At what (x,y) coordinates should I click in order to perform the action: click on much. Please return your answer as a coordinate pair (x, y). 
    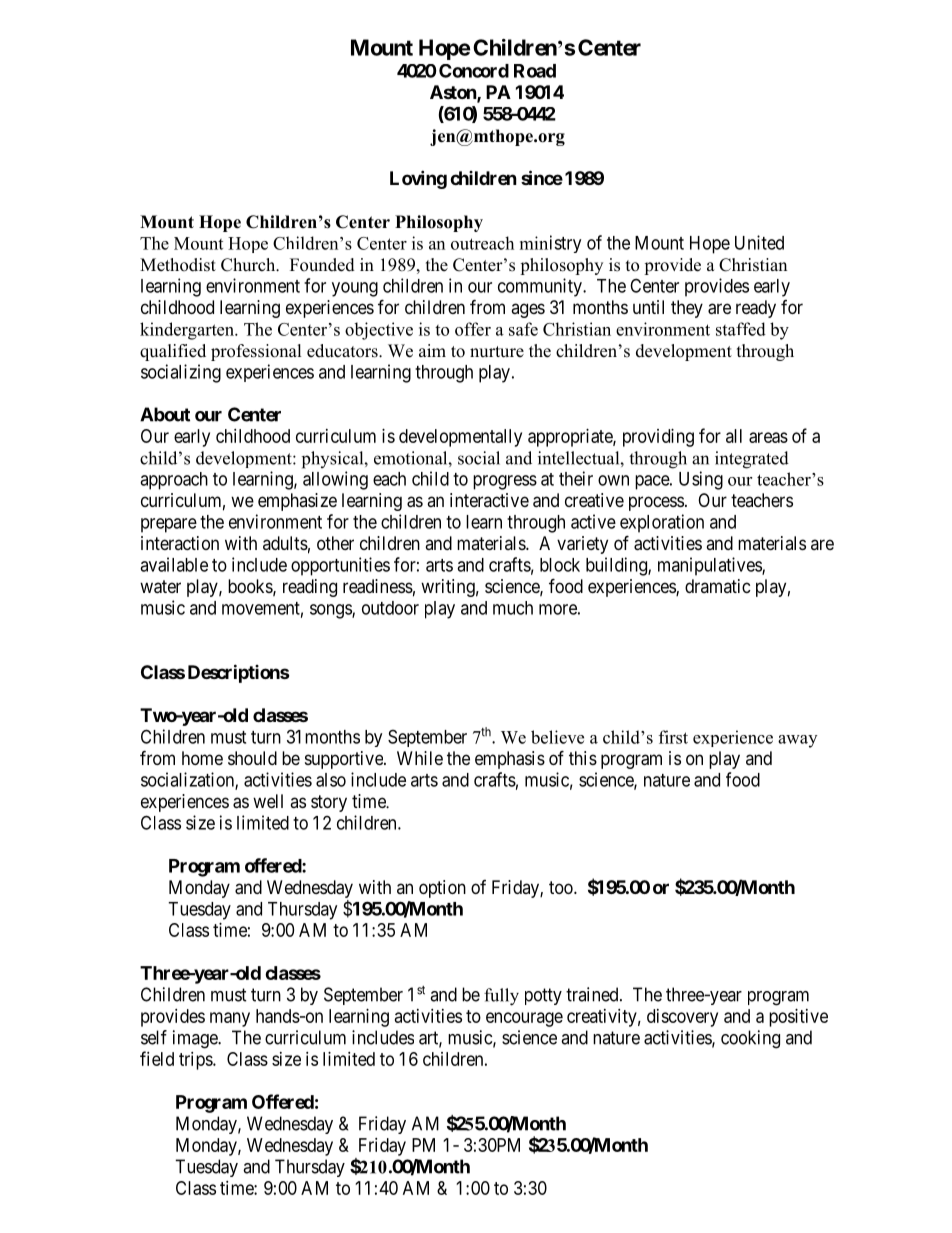
    Looking at the image, I should click on (513, 608).
